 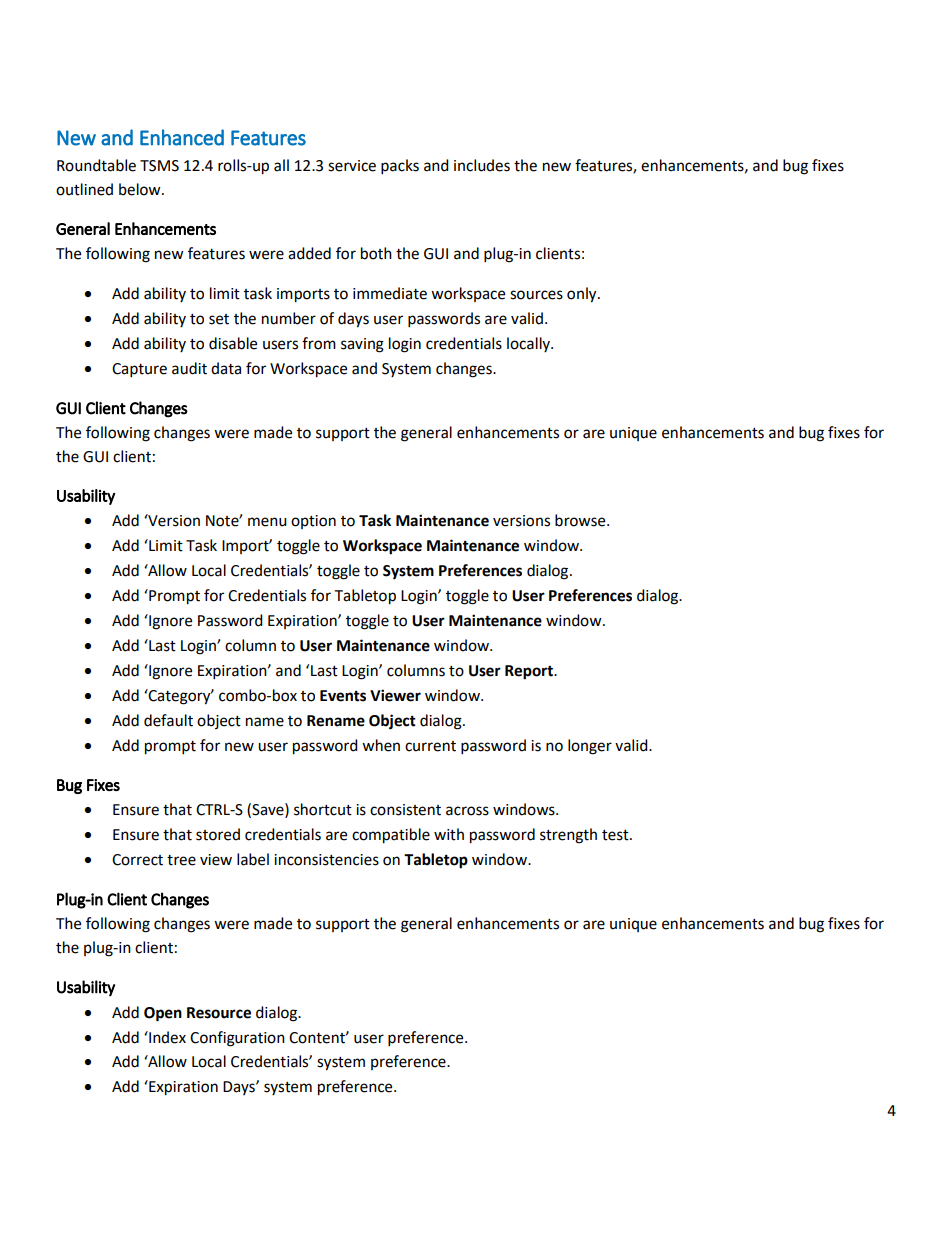 I want to click on Report, so click(x=530, y=672).
